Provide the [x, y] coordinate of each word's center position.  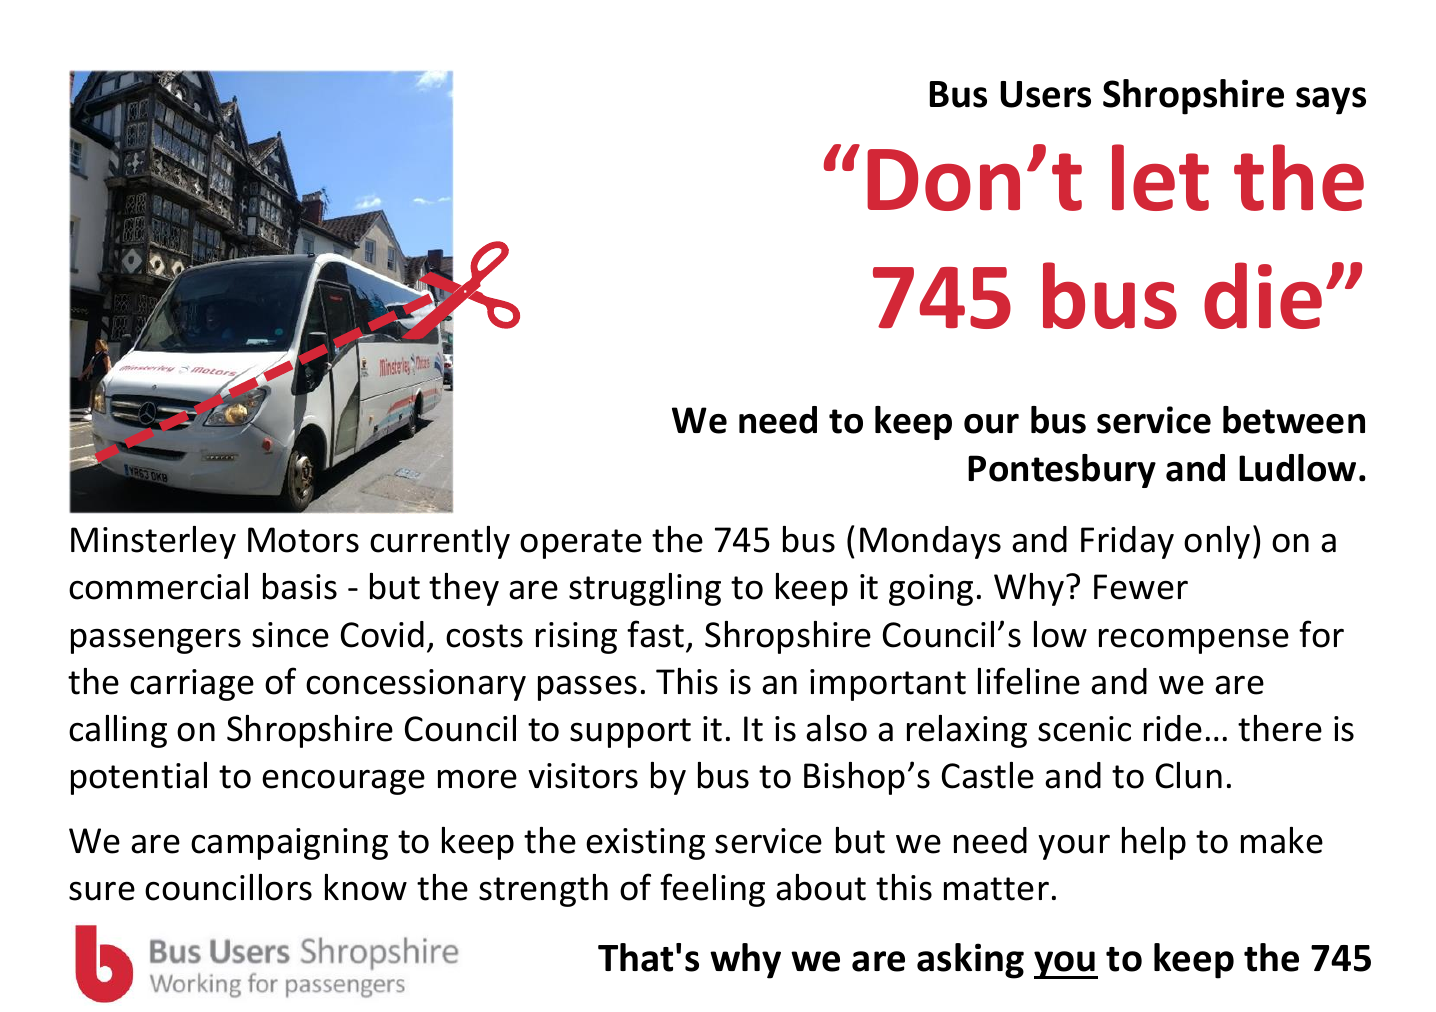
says [1331, 101]
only [1217, 542]
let [1160, 177]
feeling [712, 890]
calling [118, 731]
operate [581, 544]
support [630, 733]
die [1263, 295]
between [1294, 420]
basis [300, 586]
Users [1045, 94]
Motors [303, 540]
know [366, 887]
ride [1173, 728]
